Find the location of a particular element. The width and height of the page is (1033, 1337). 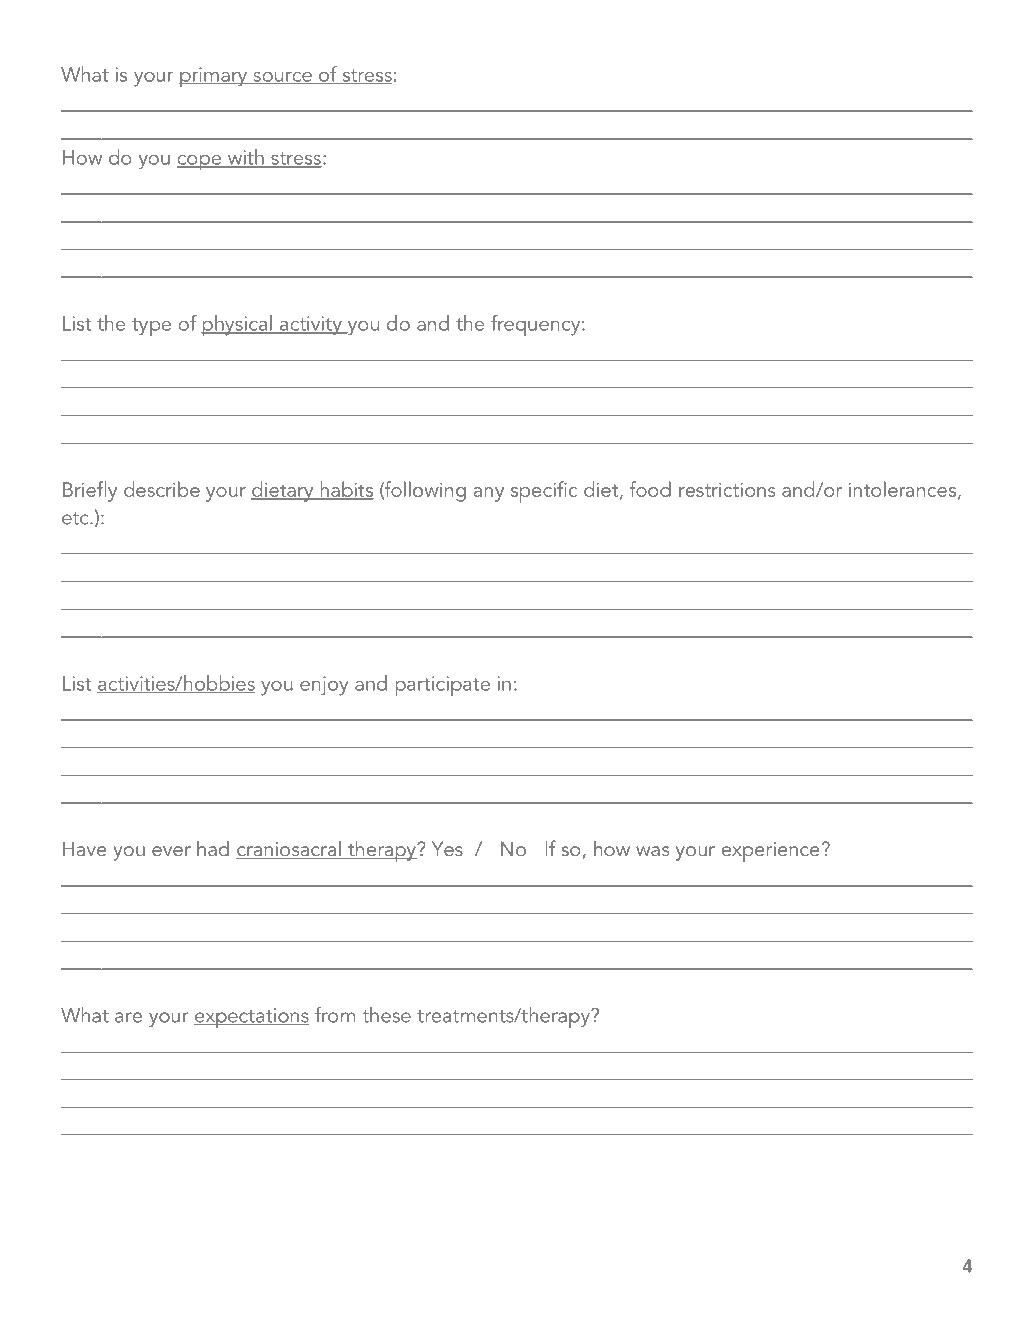

restrictions is located at coordinates (727, 489).
